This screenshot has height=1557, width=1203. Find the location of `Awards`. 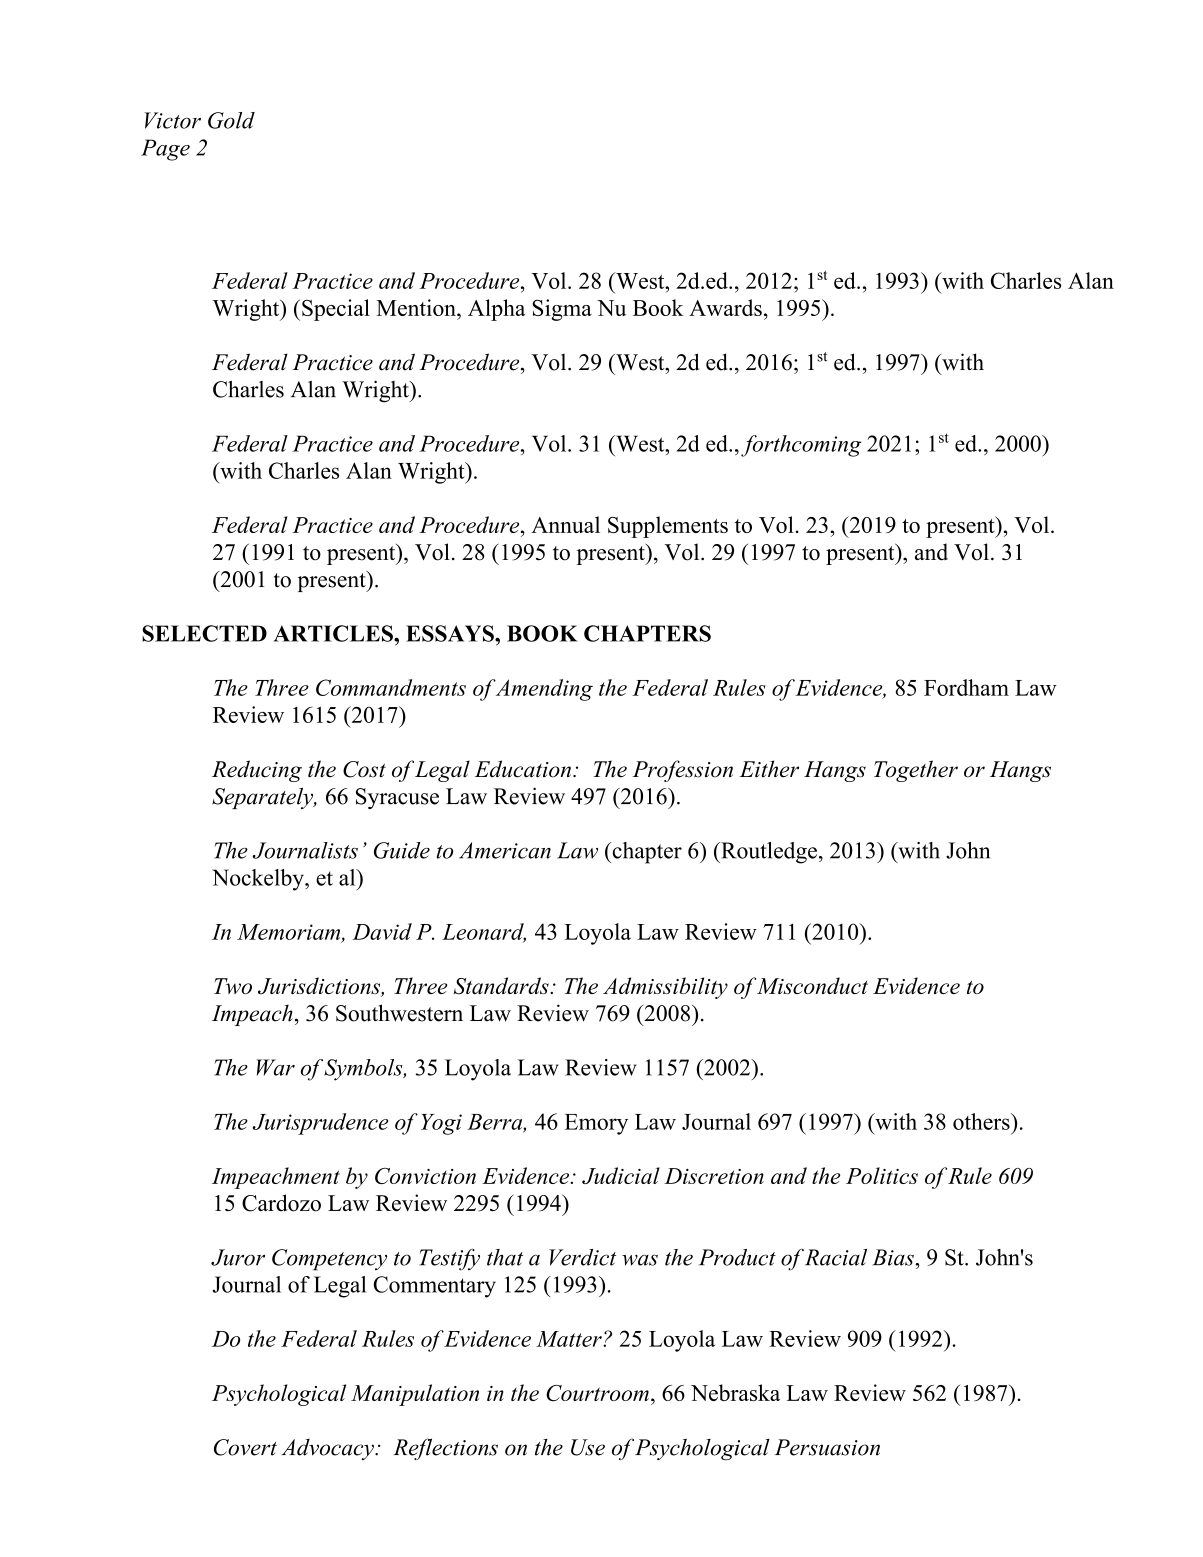

Awards is located at coordinates (725, 307).
